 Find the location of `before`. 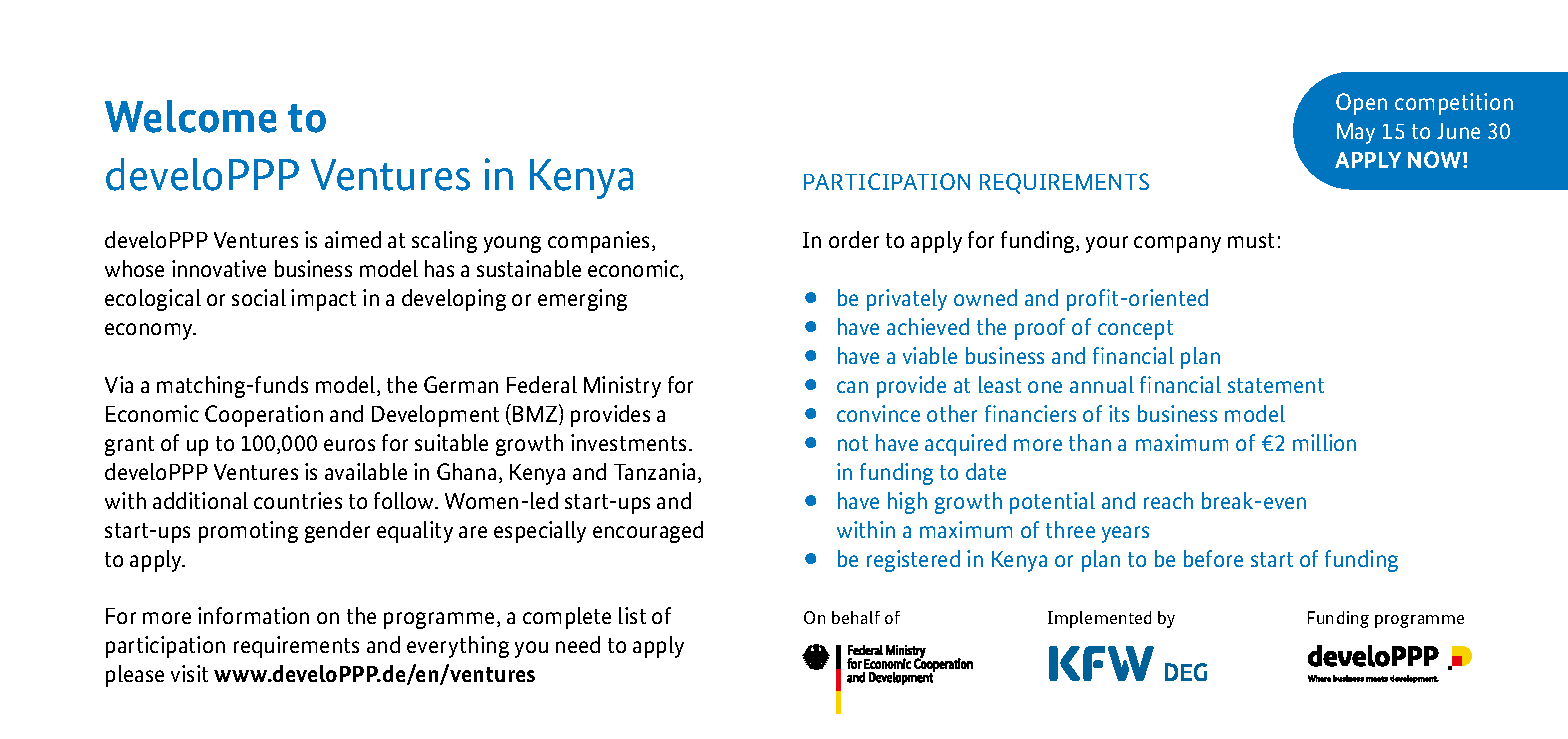

before is located at coordinates (1213, 558).
